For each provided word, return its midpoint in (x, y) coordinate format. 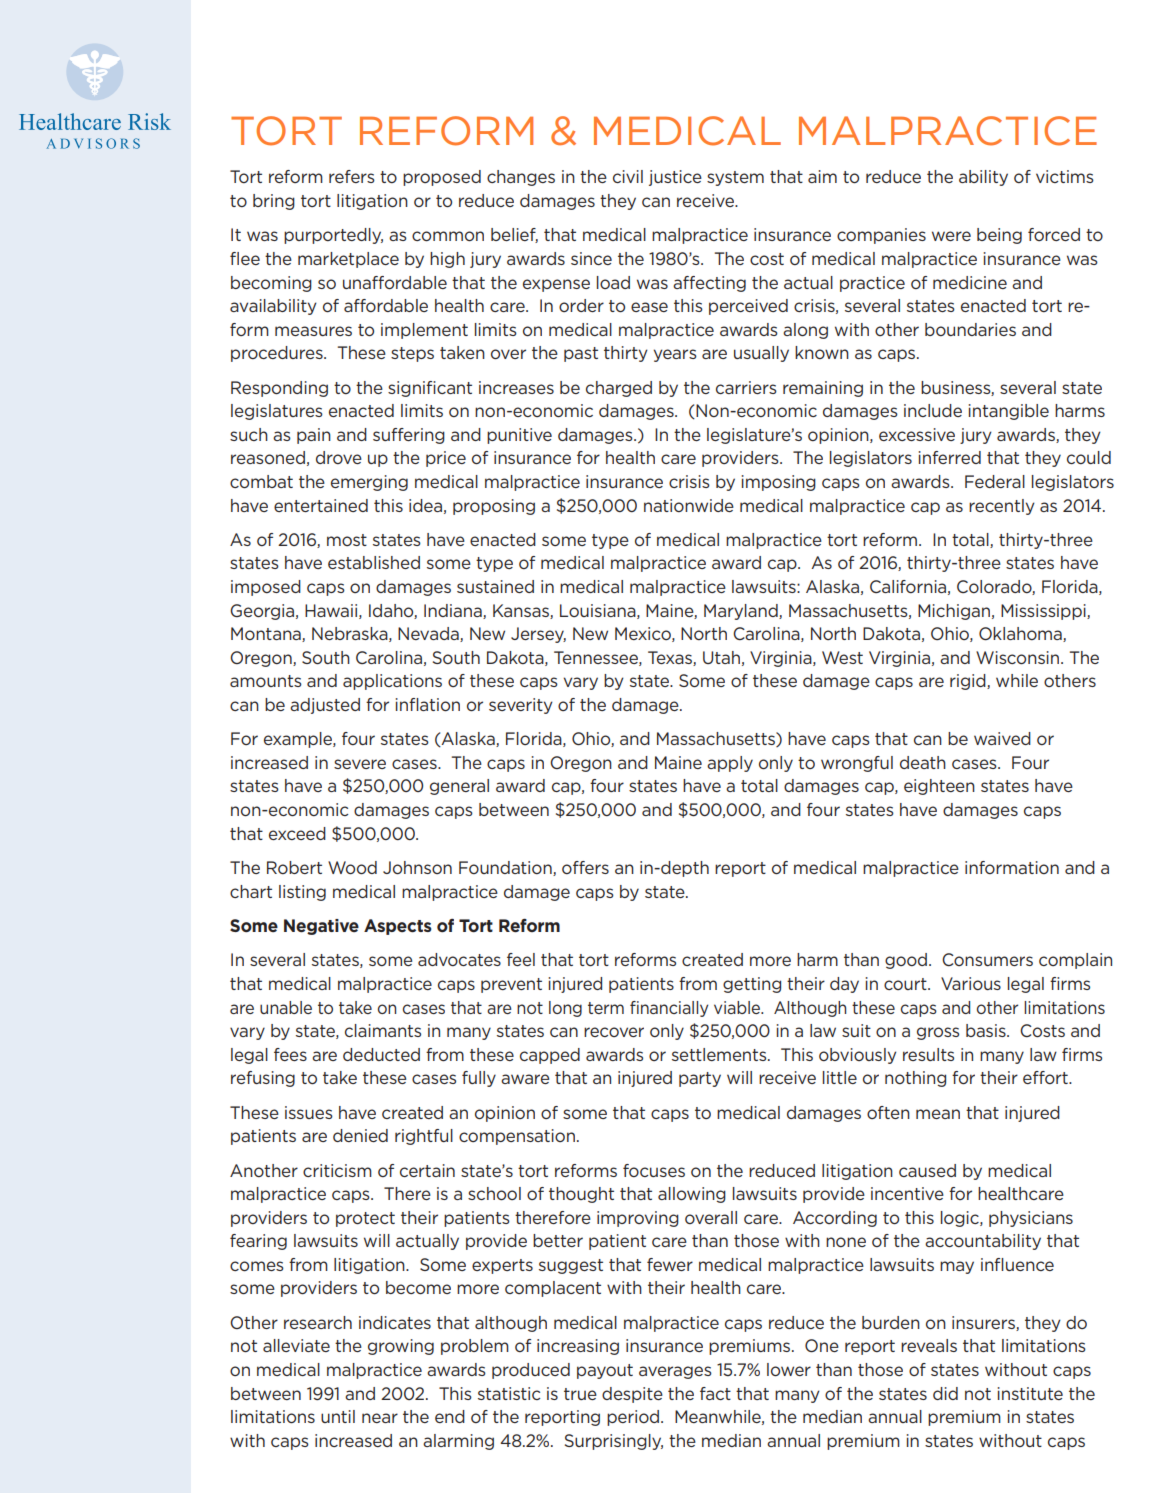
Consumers (987, 959)
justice (675, 178)
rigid (969, 682)
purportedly (333, 236)
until (338, 1416)
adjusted (325, 706)
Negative (321, 927)
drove (339, 457)
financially (669, 1009)
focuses (654, 1170)
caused (927, 1170)
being (999, 236)
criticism (337, 1170)
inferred (950, 457)
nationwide (689, 505)
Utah (721, 657)
